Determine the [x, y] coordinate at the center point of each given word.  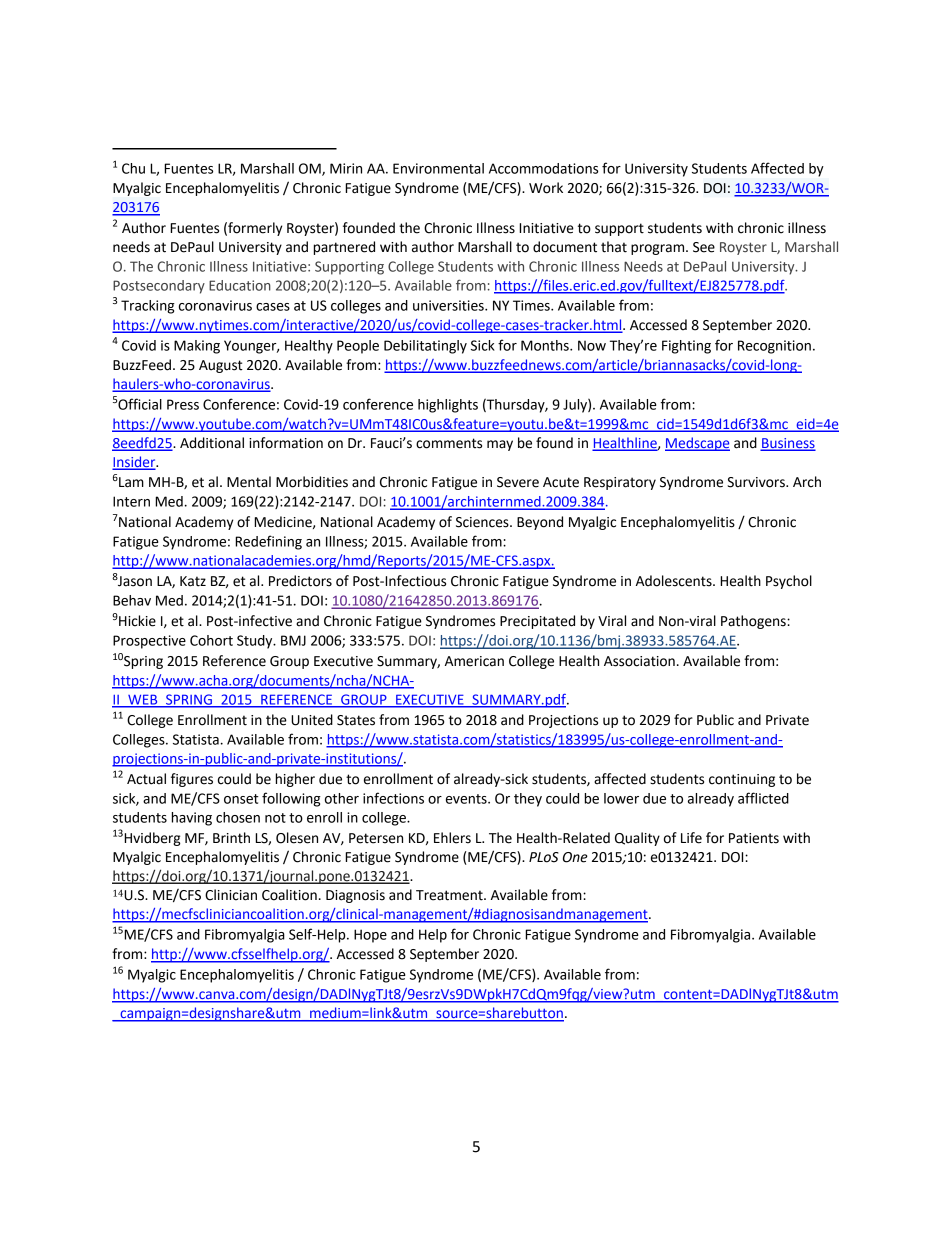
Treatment [450, 895]
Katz [193, 581]
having [192, 819]
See [704, 247]
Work [546, 188]
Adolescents [675, 581]
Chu [133, 168]
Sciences [483, 522]
